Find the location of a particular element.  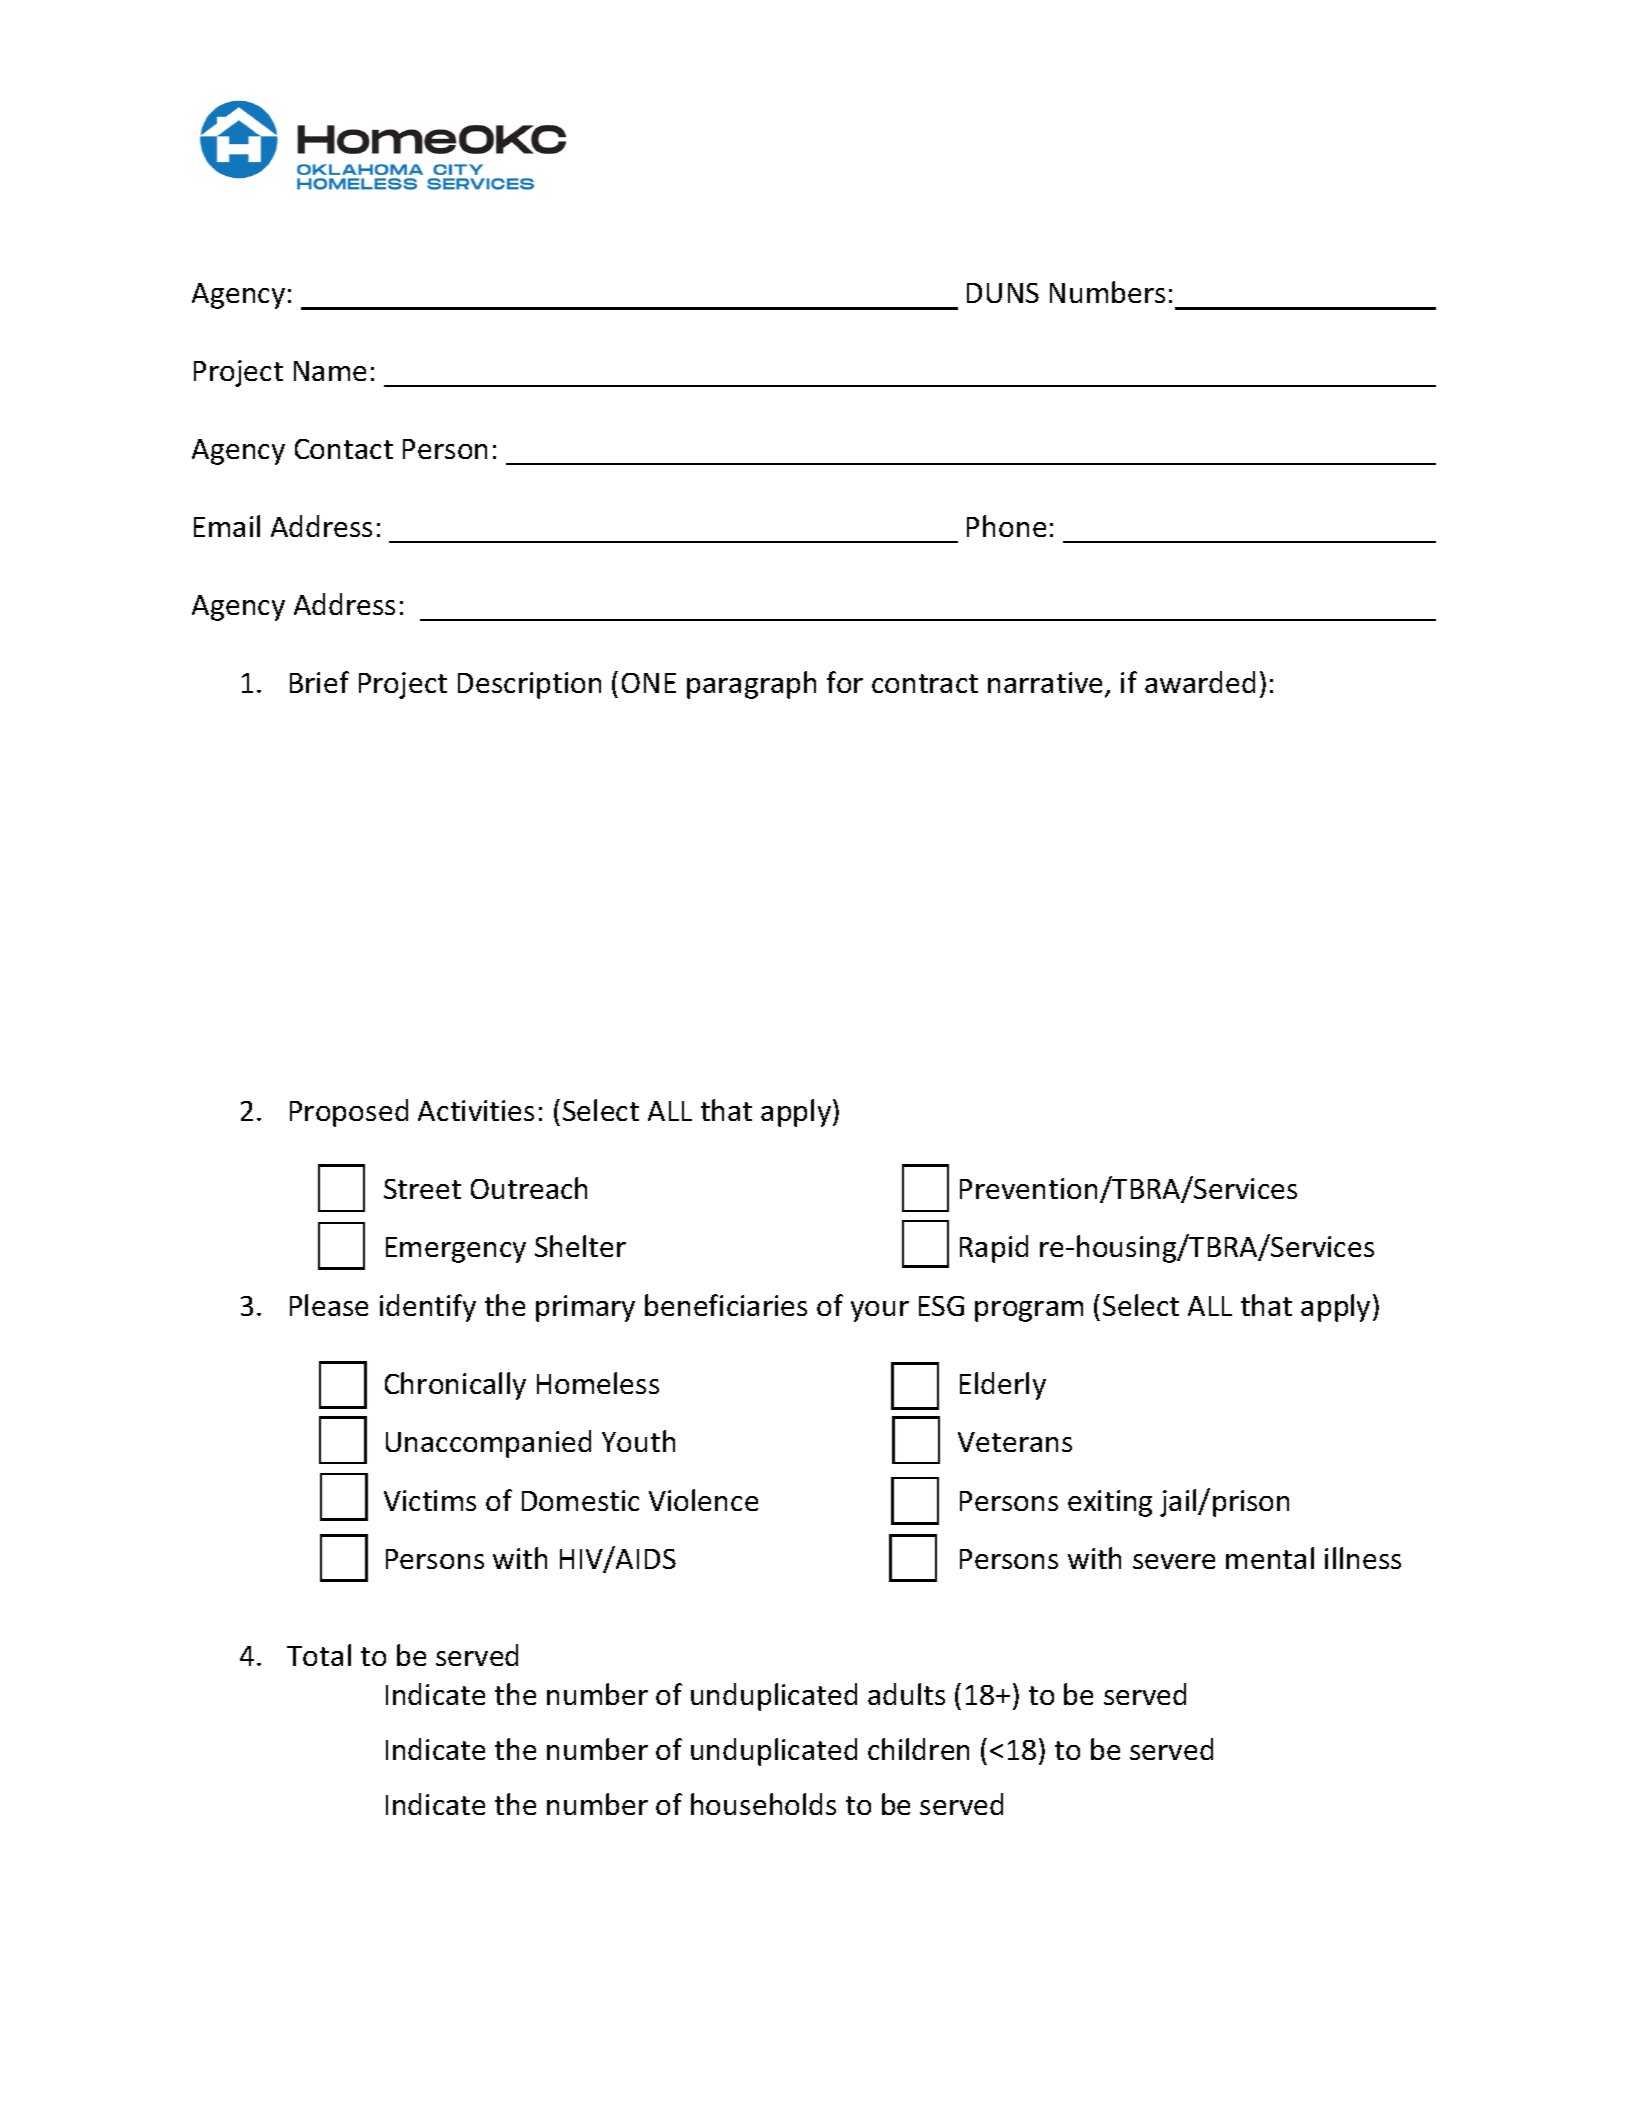

Name is located at coordinates (330, 371).
